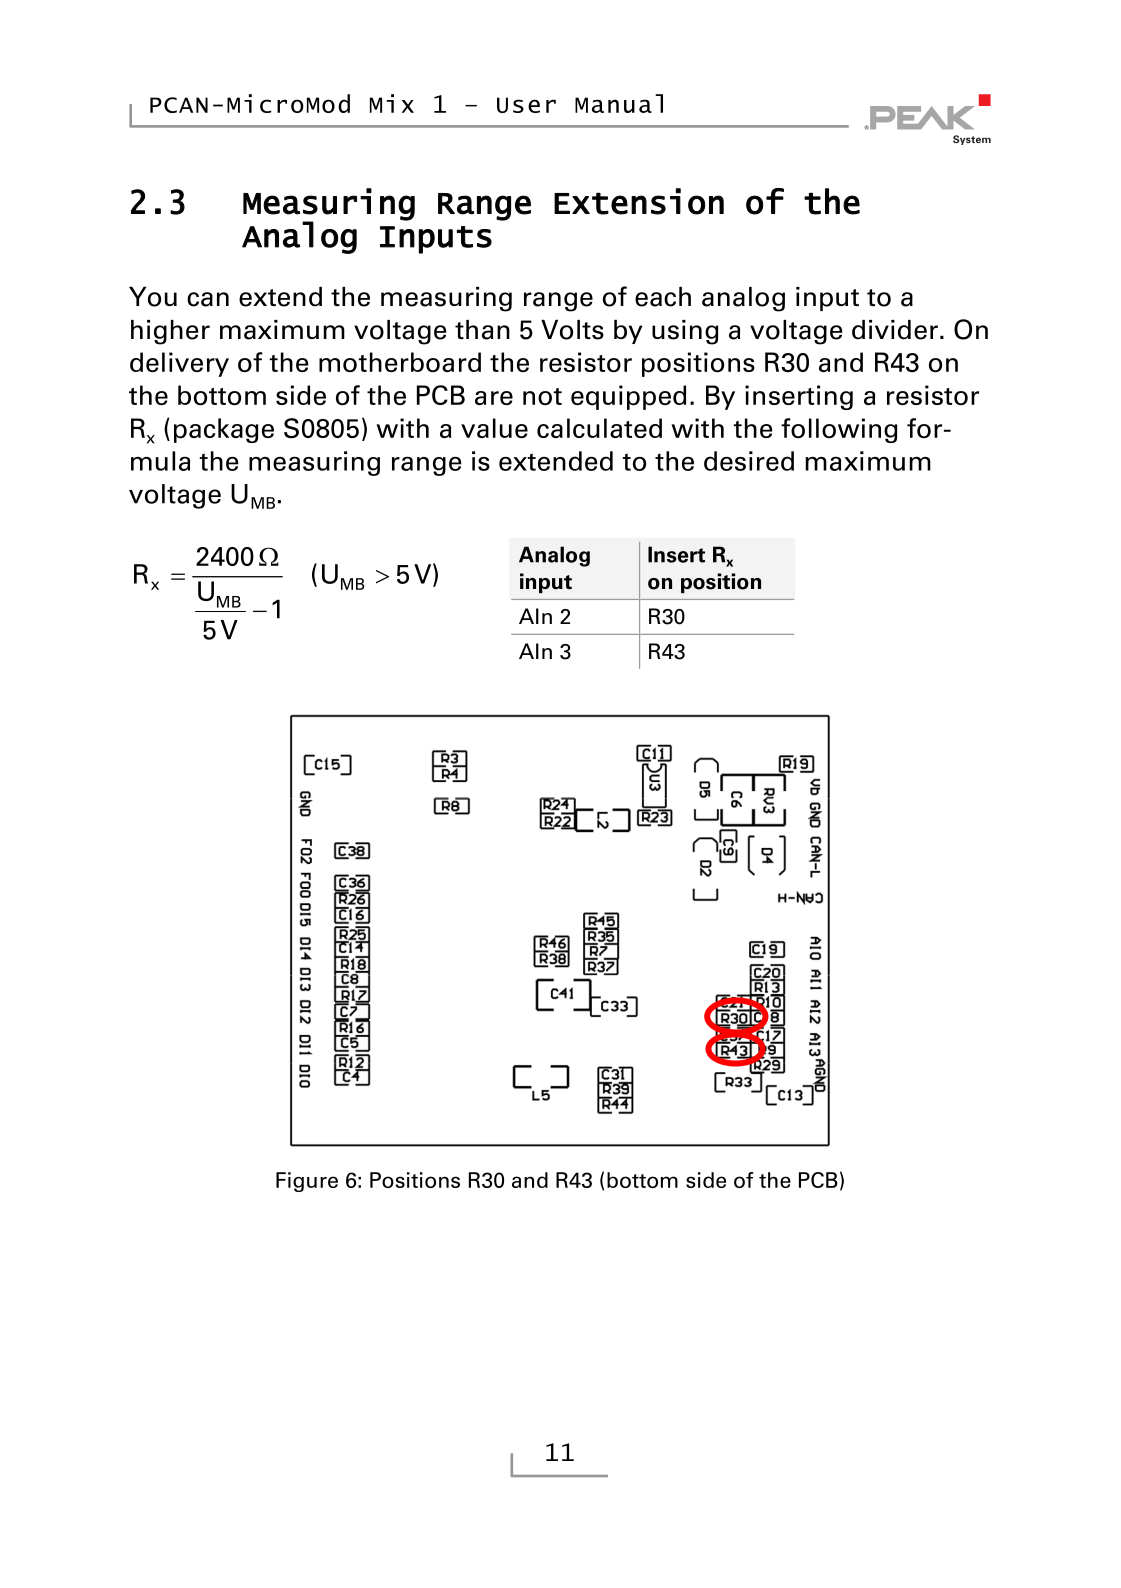 Image resolution: width=1121 pixels, height=1588 pixels. Describe the element at coordinates (749, 461) in the document. I see `desired` at that location.
